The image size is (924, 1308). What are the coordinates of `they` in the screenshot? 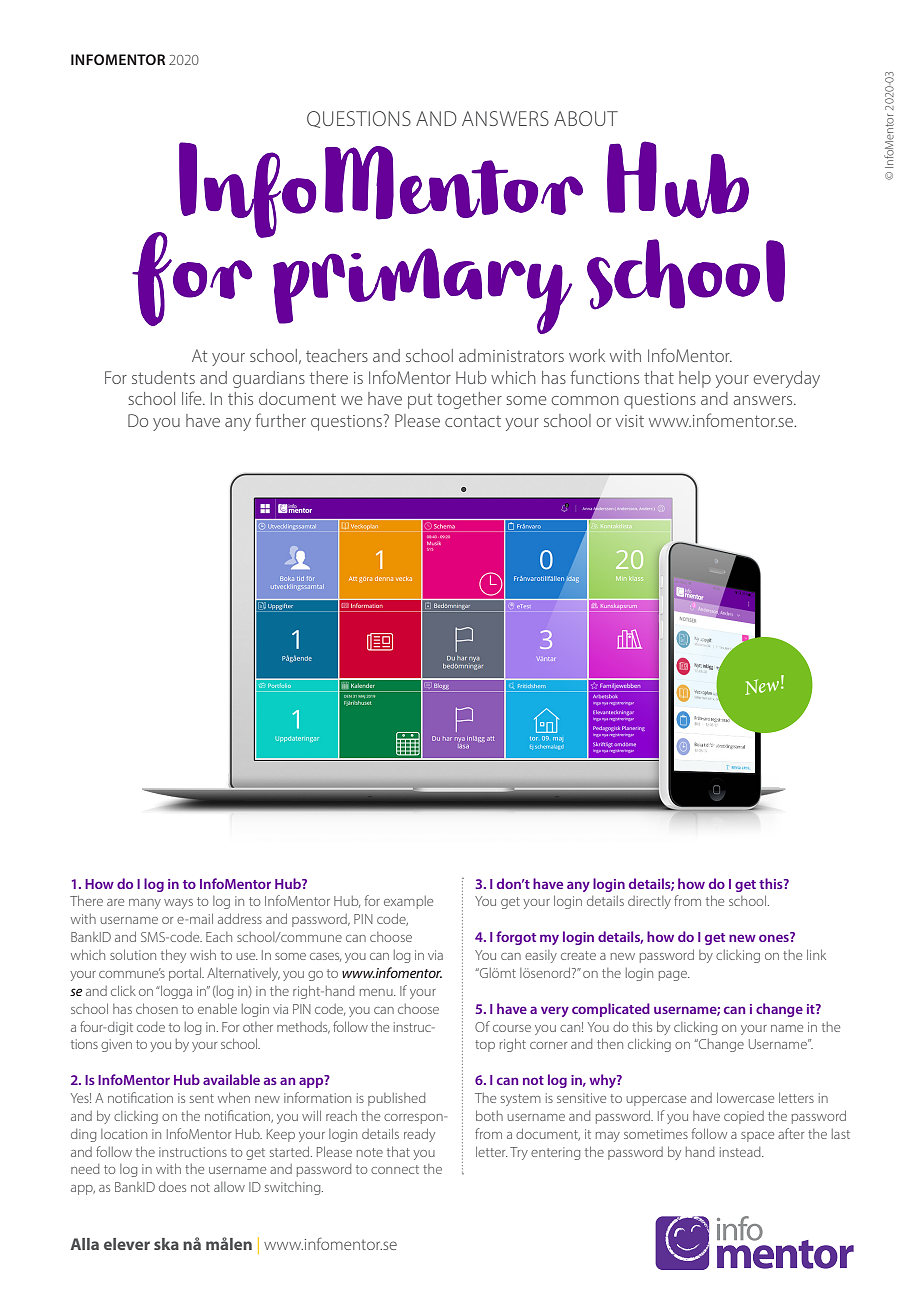 It's located at (173, 956).
